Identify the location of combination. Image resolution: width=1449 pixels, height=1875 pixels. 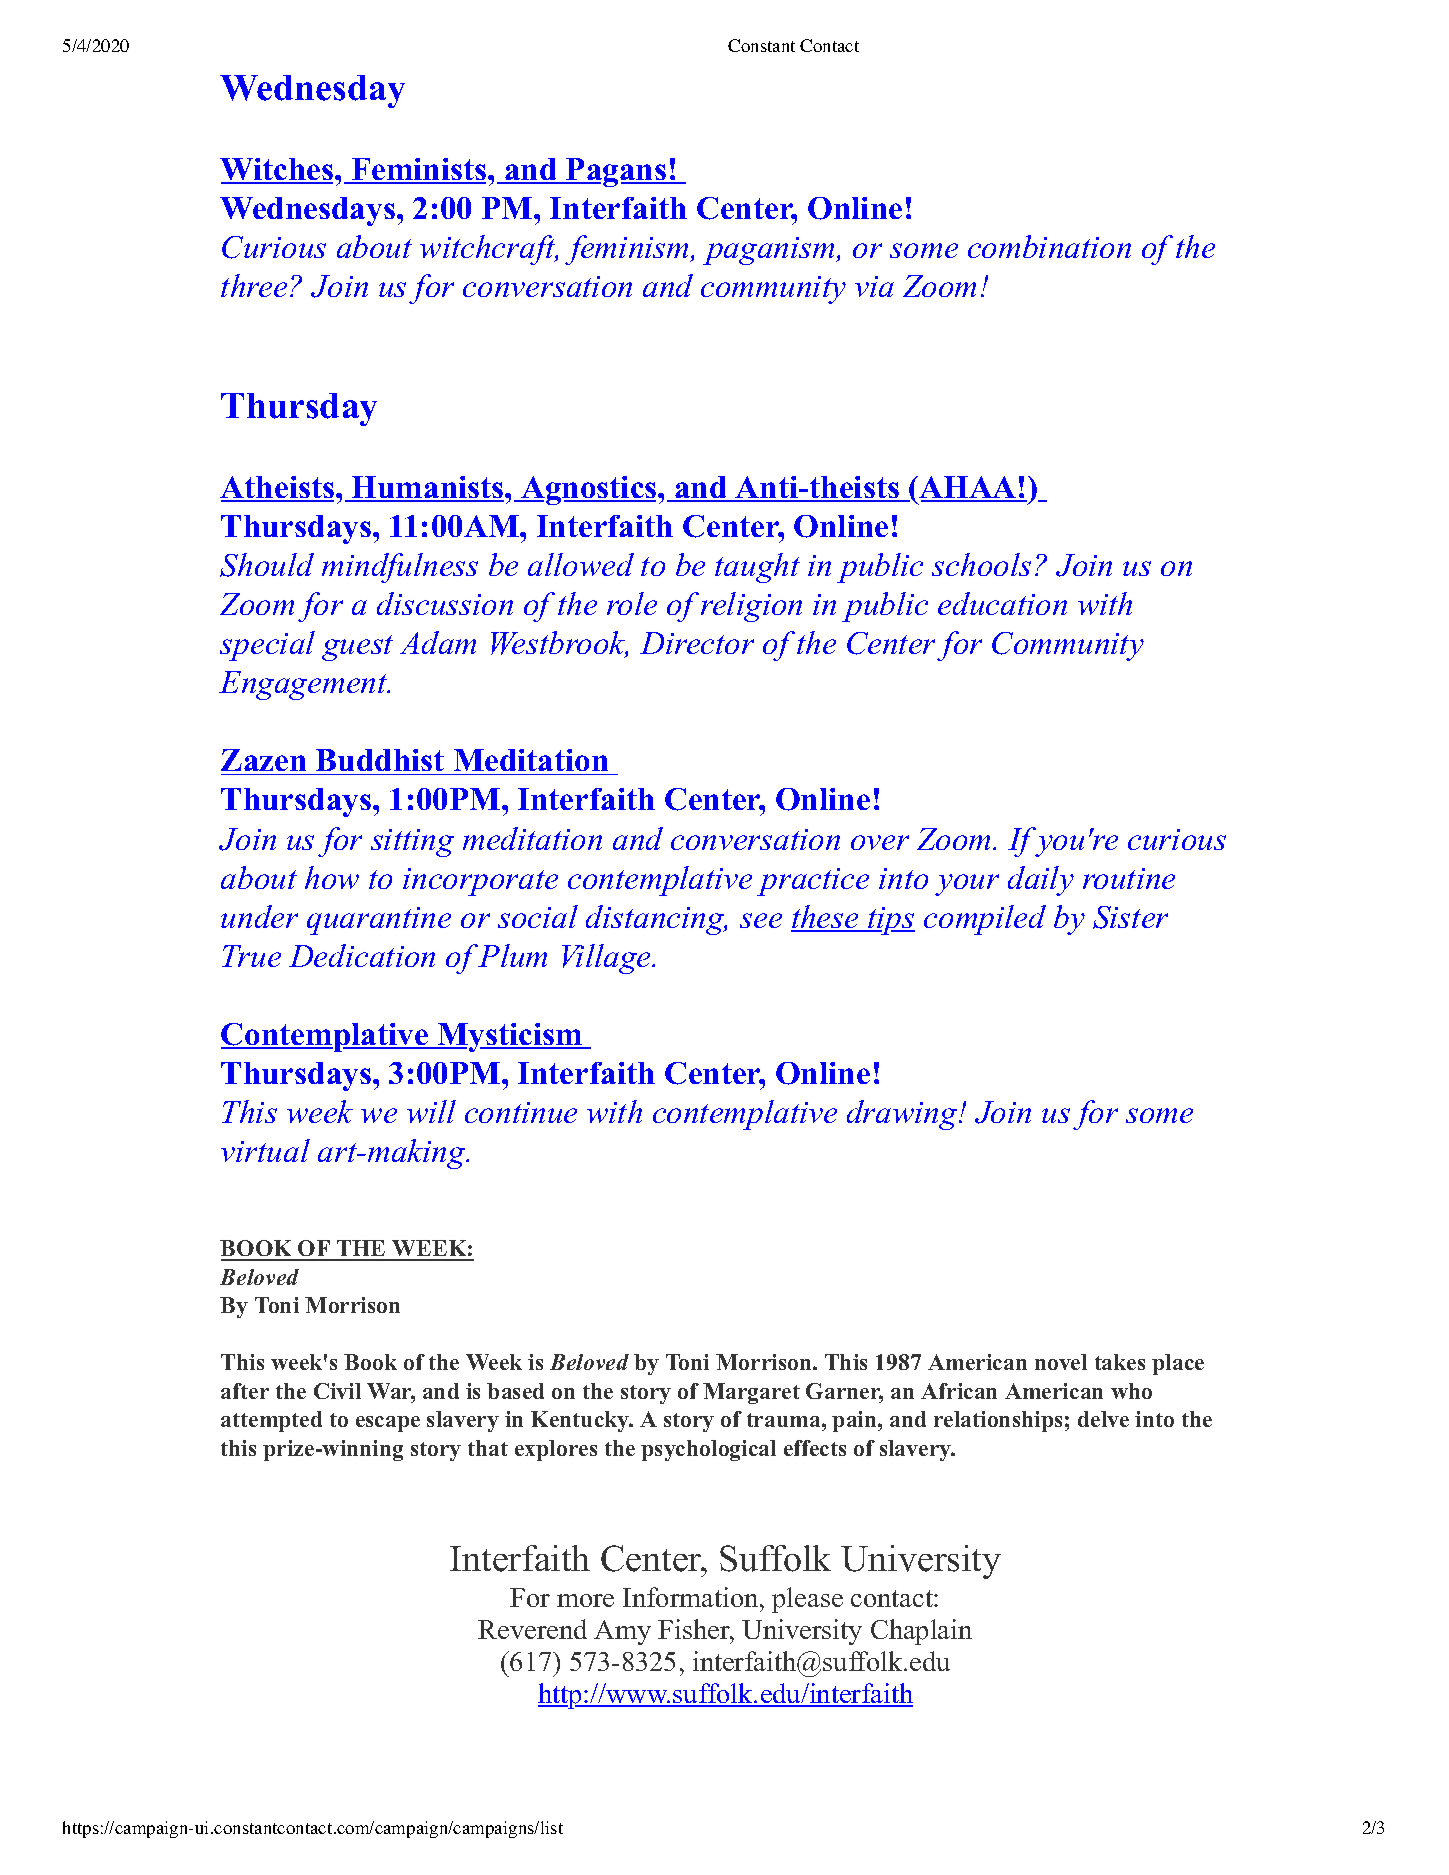
(1049, 246).
